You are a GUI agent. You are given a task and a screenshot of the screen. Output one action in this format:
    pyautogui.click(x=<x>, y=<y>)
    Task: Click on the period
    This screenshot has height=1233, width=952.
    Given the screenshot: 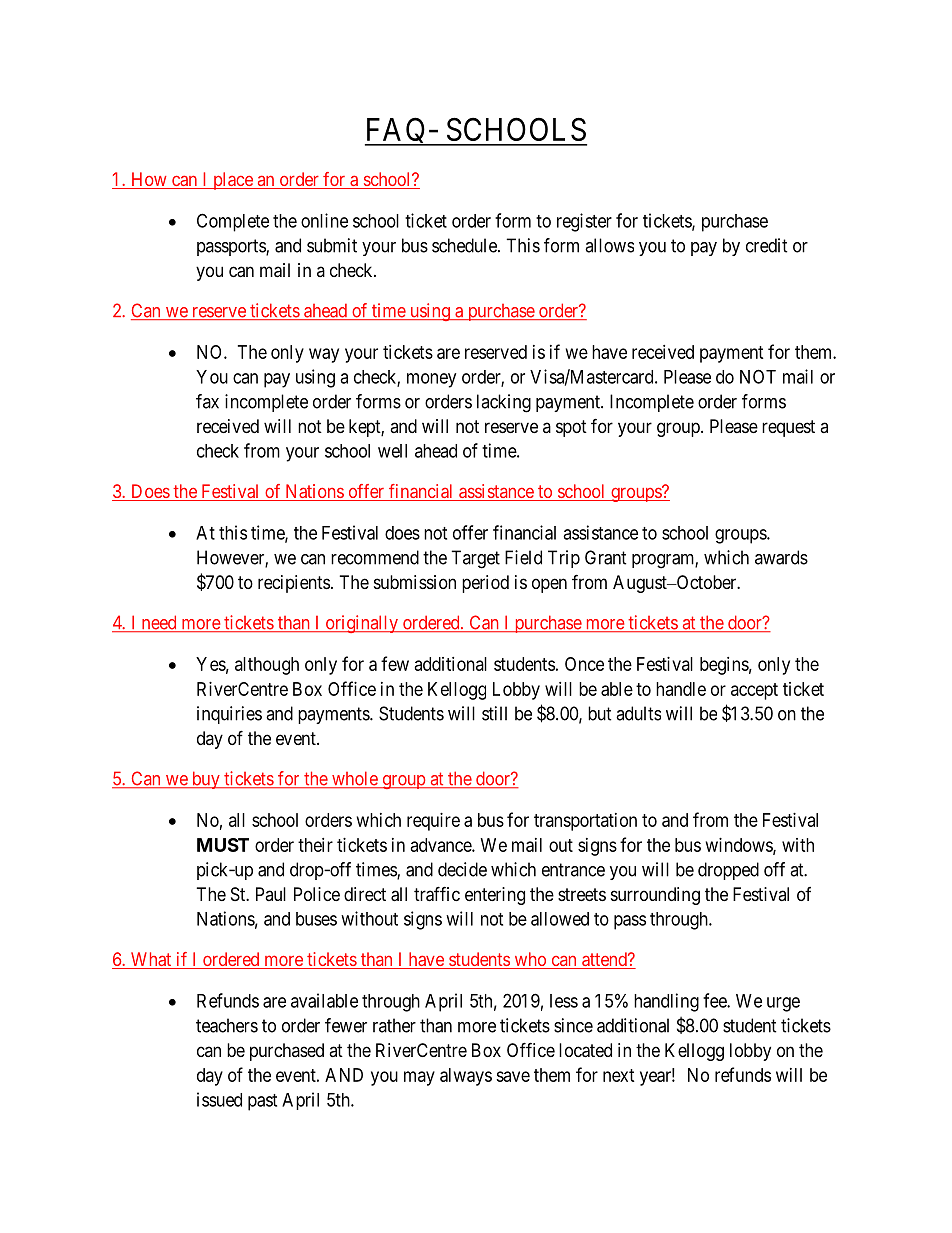 What is the action you would take?
    pyautogui.click(x=485, y=584)
